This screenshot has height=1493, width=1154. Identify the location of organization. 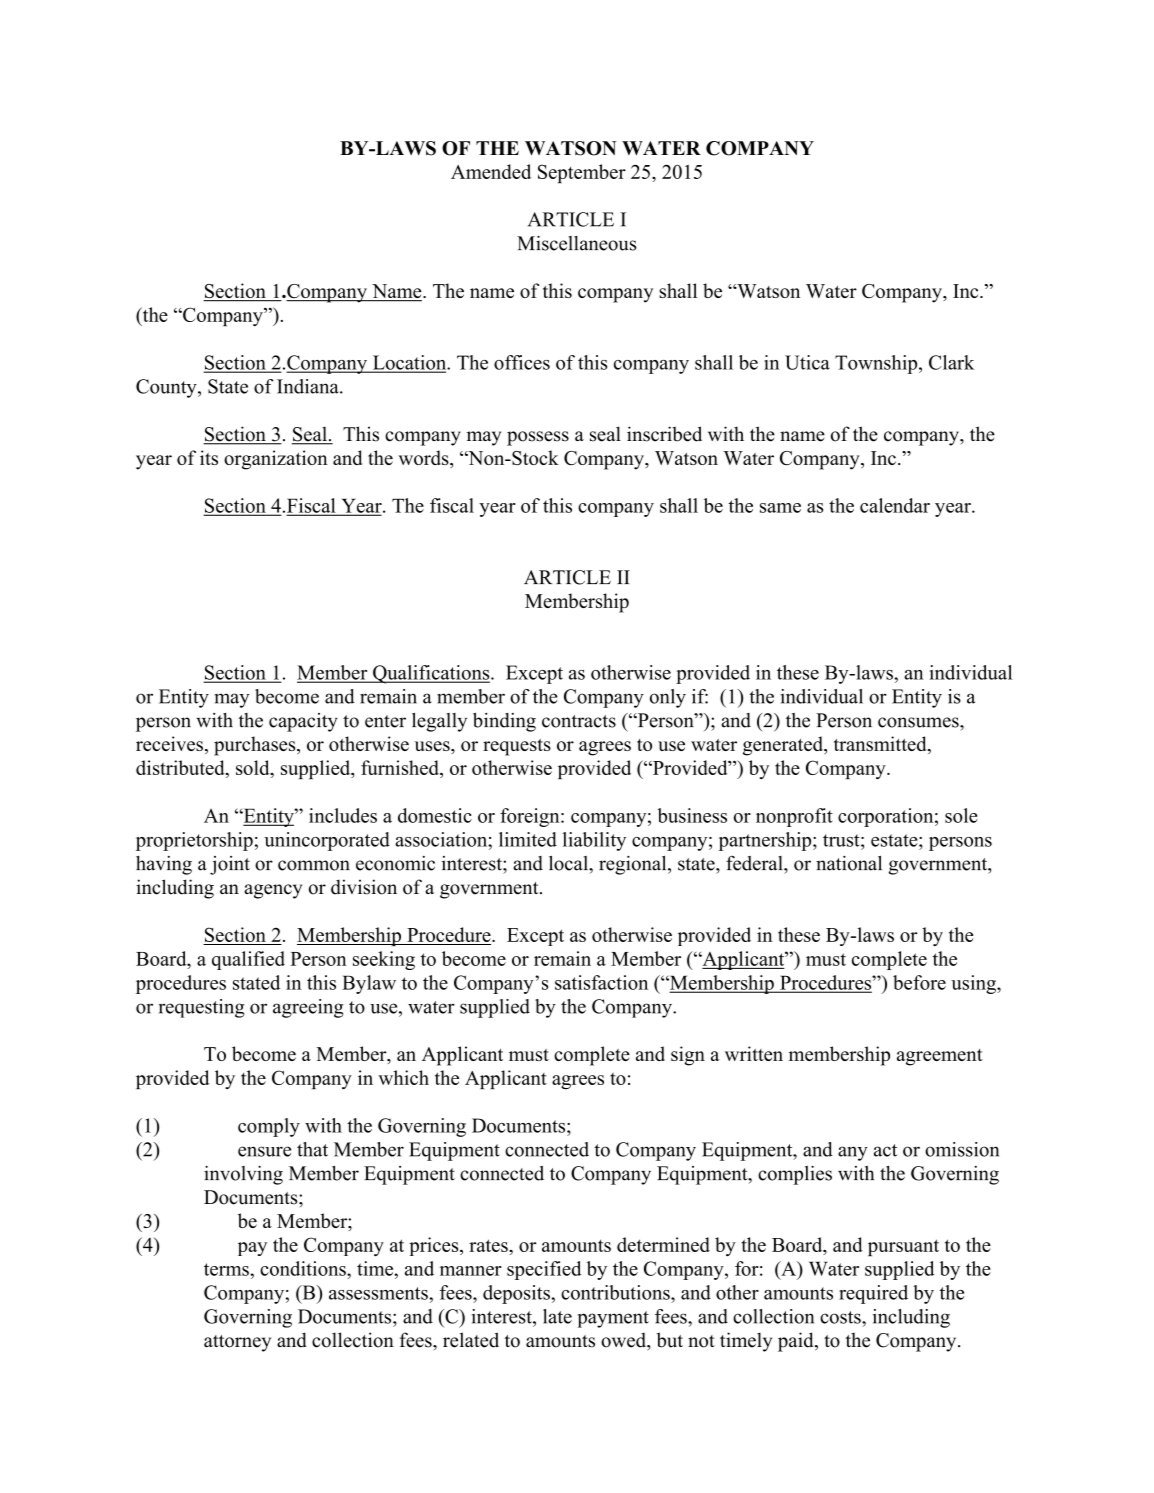
(276, 460).
